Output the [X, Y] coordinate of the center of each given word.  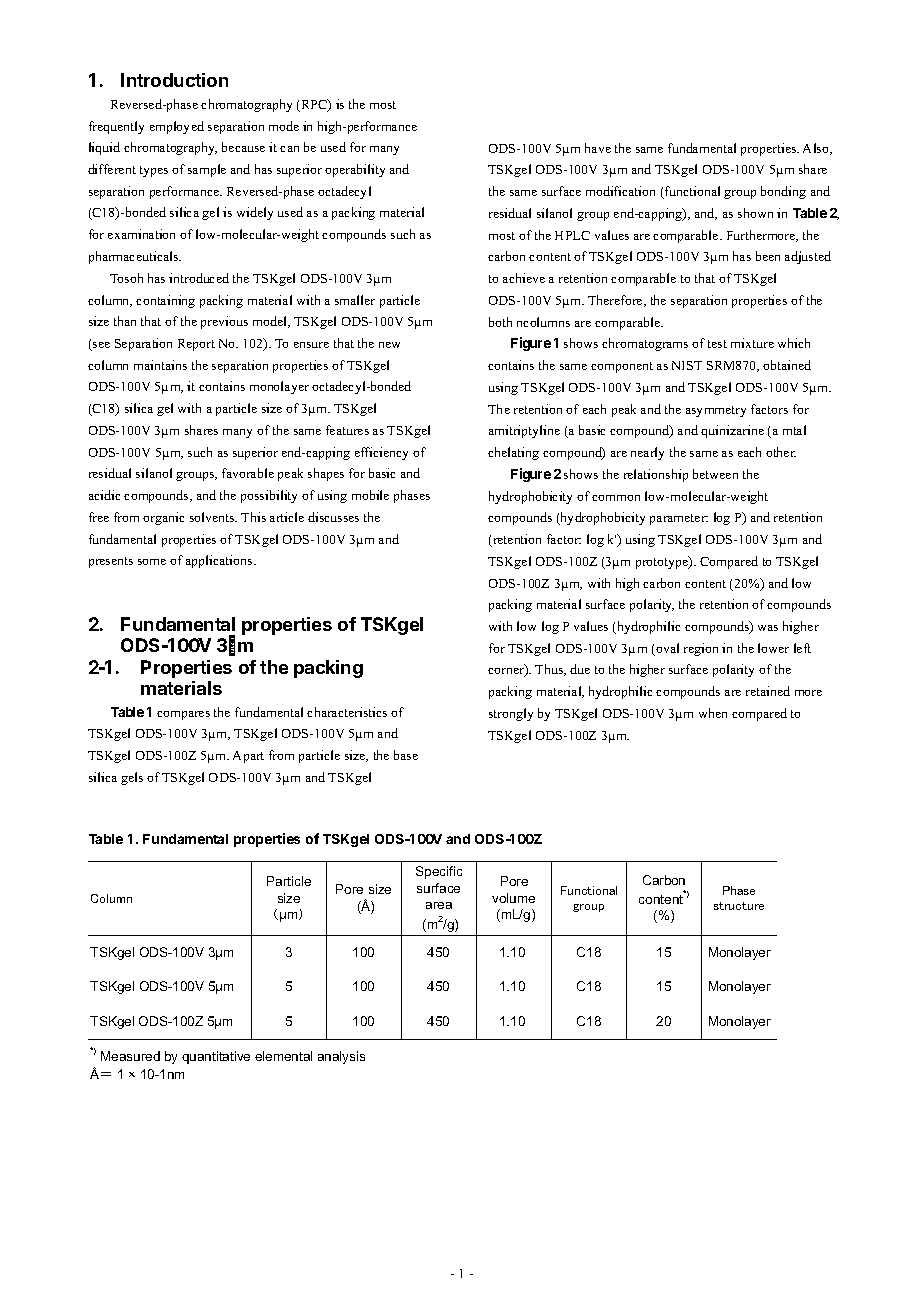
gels [132, 778]
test [717, 344]
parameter [679, 519]
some [152, 562]
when [713, 713]
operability [355, 170]
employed [177, 127]
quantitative [216, 1057]
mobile [370, 495]
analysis [341, 1057]
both [500, 322]
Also [817, 149]
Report [196, 345]
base [406, 755]
